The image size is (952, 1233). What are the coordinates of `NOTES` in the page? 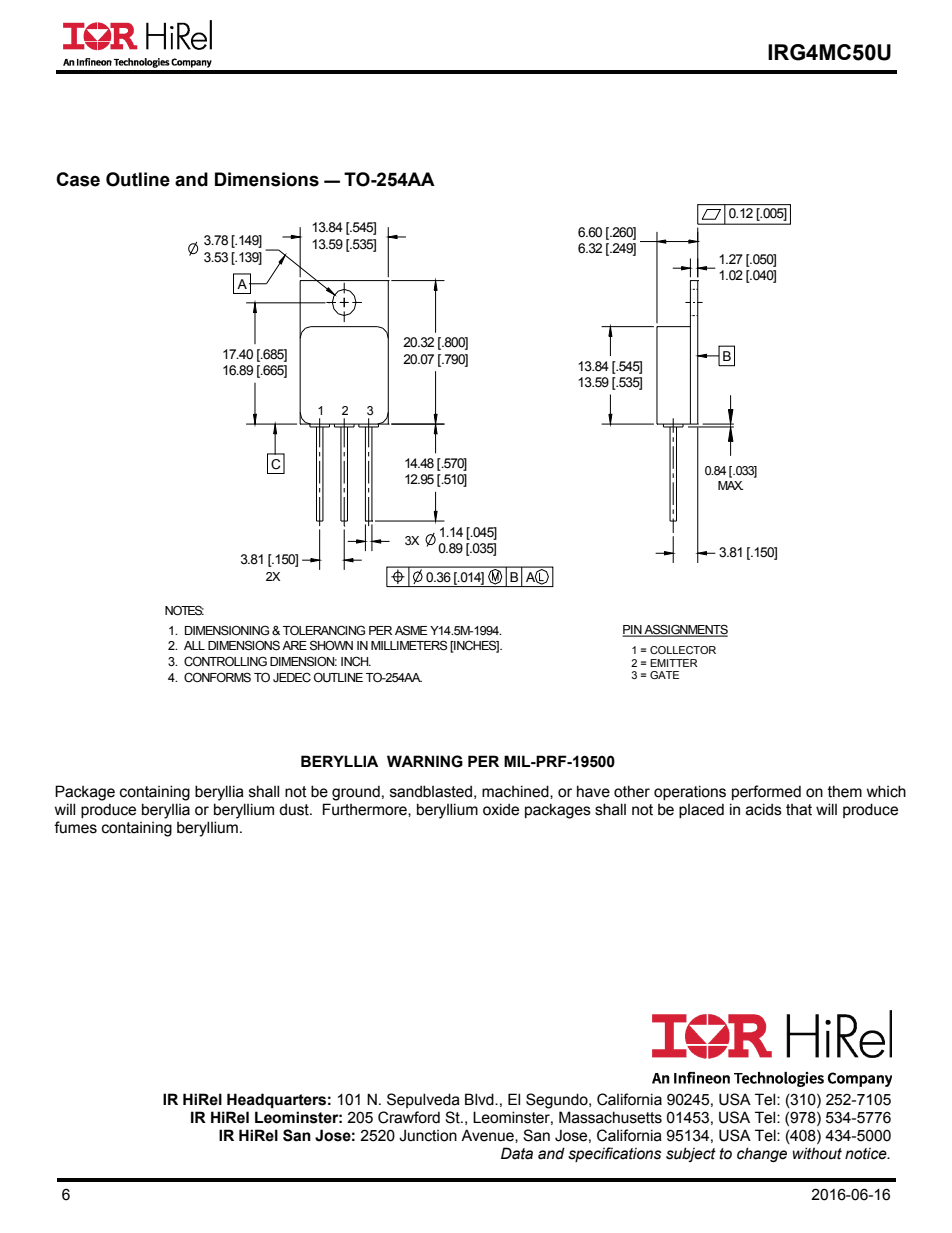 It's located at (184, 610).
